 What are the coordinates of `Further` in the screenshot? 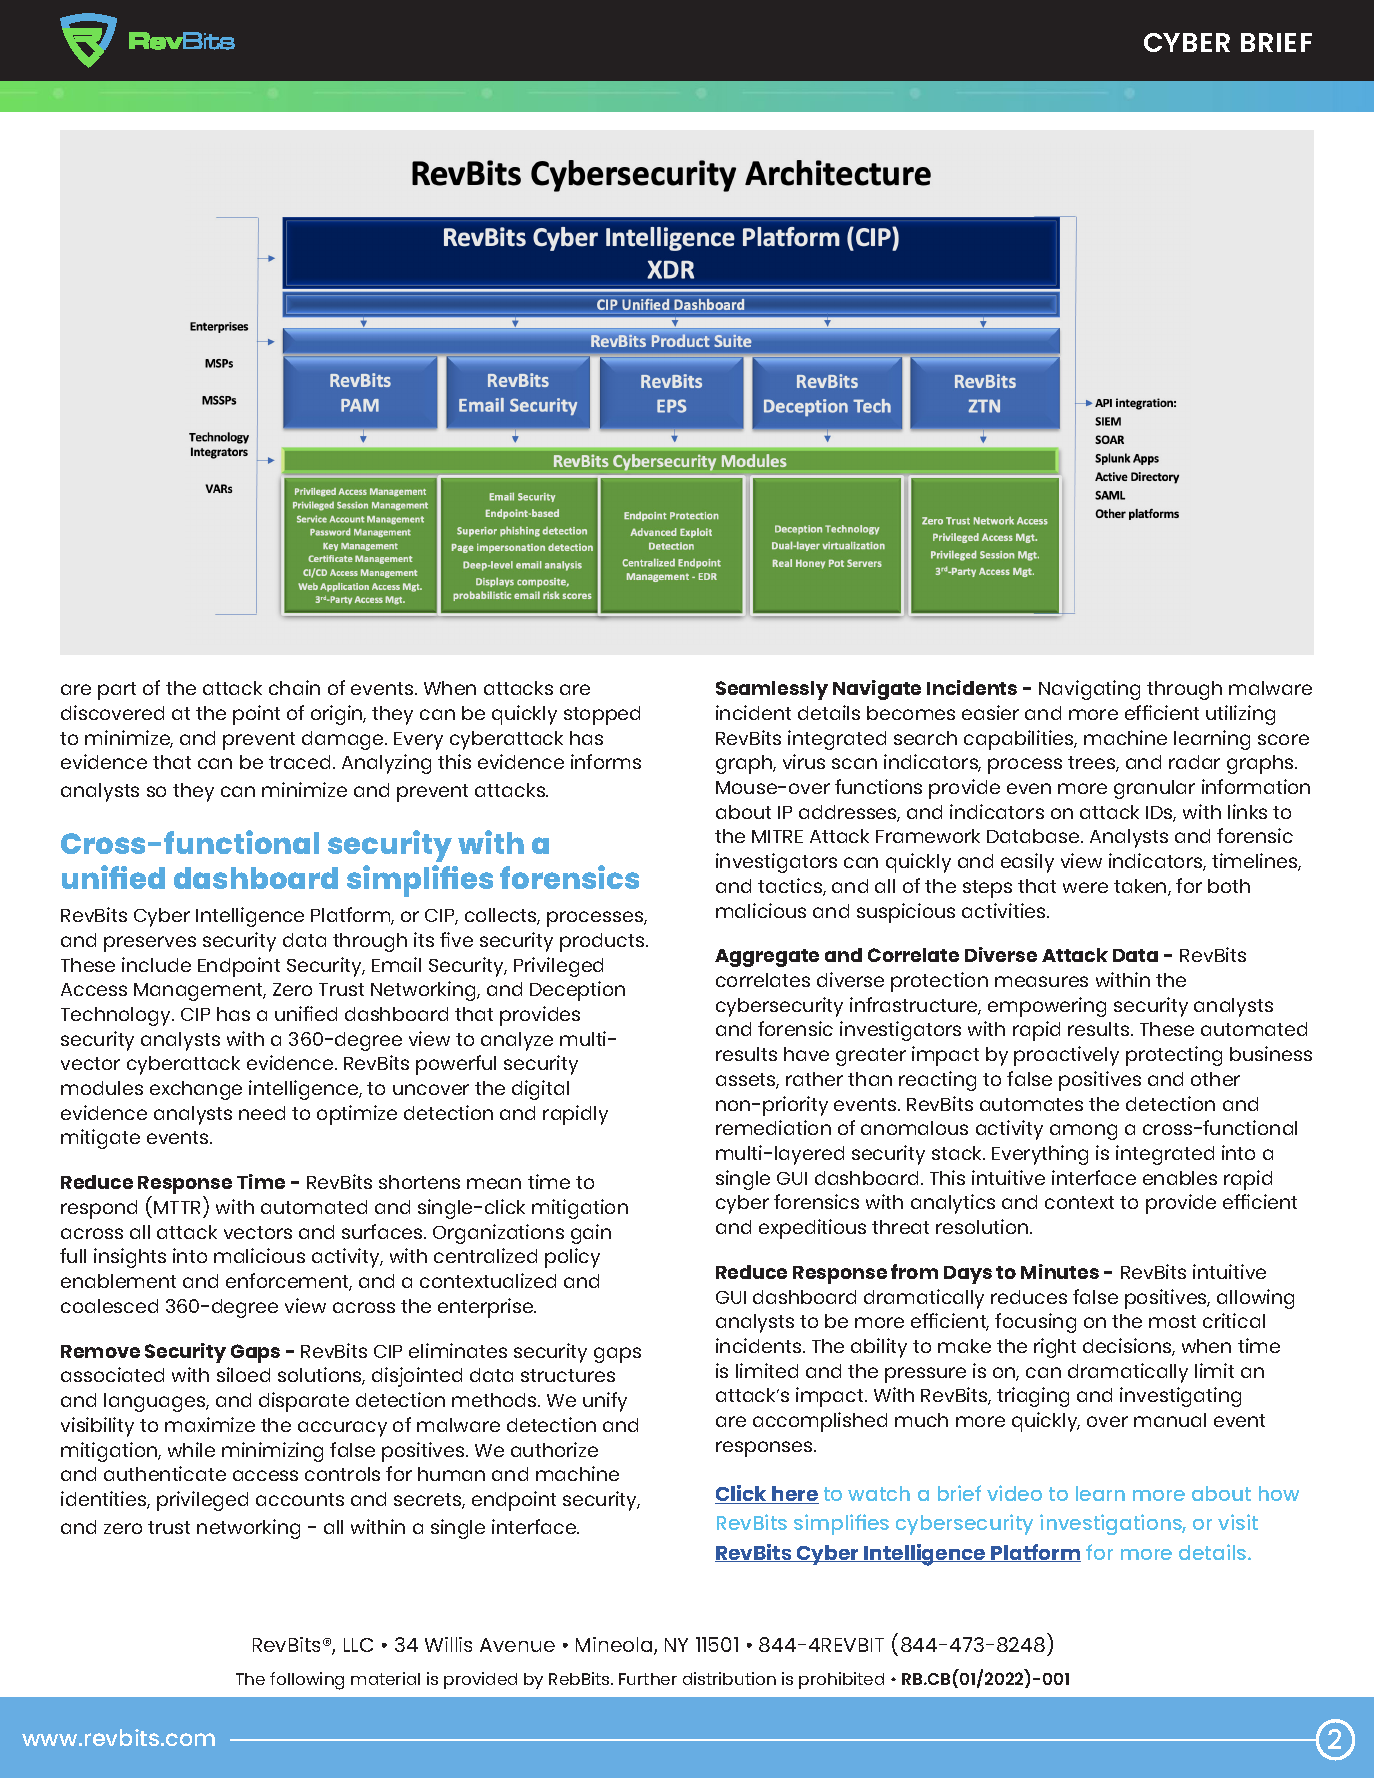 It's located at (648, 1679).
